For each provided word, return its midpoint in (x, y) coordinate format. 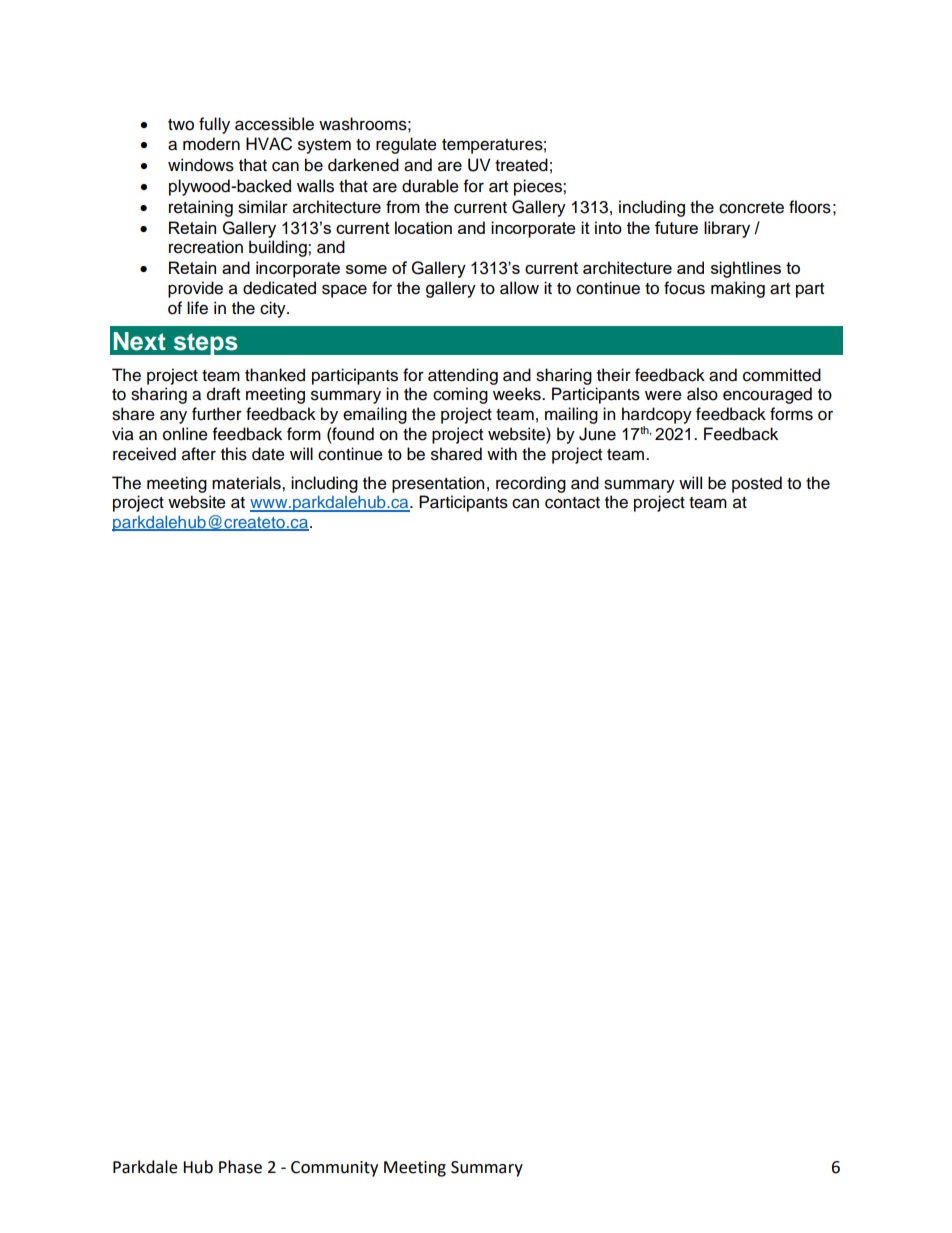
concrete (751, 208)
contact (572, 503)
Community (334, 1169)
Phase (240, 1167)
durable (430, 186)
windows (201, 165)
